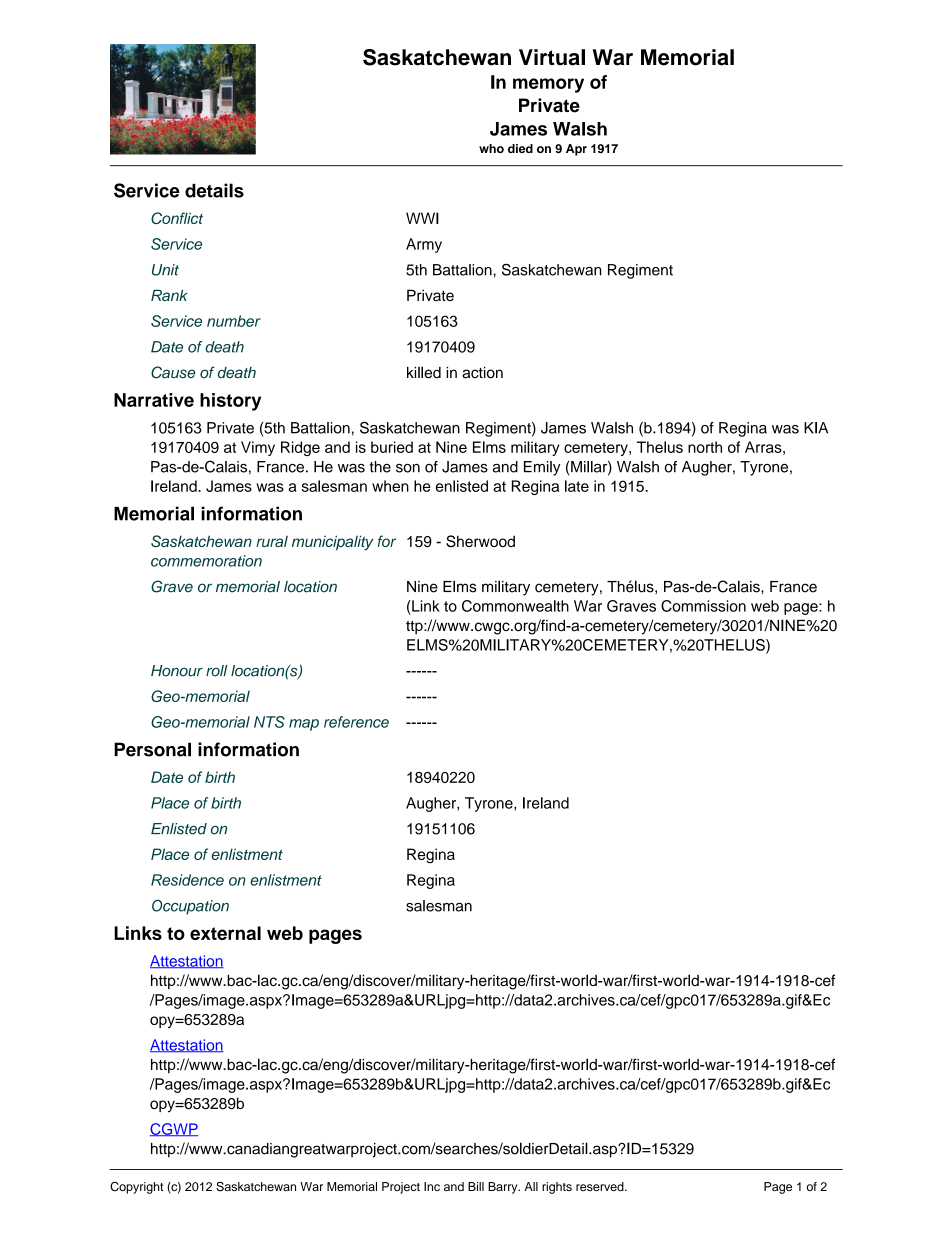 The width and height of the image is (952, 1233). I want to click on details, so click(214, 190).
